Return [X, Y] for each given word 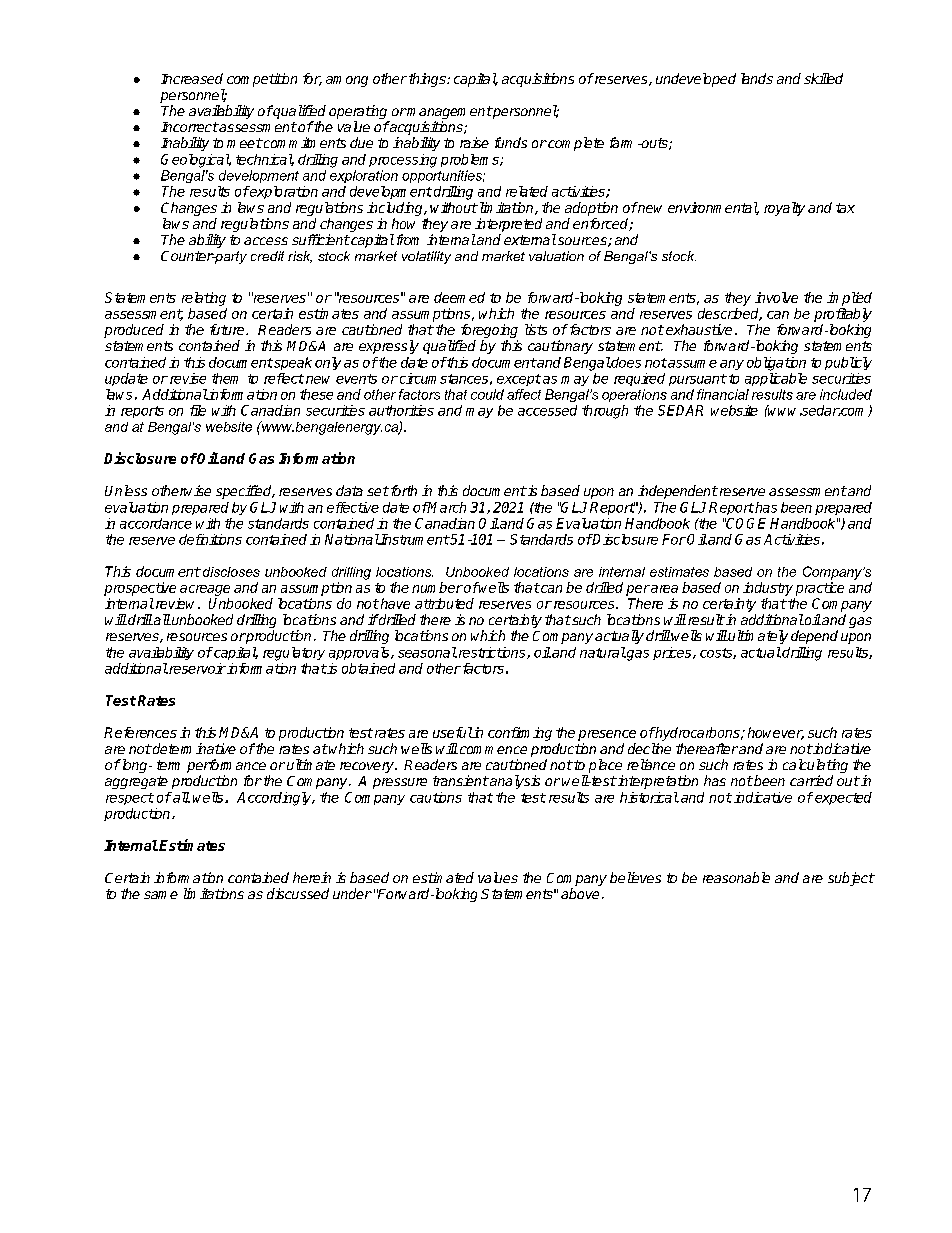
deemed [459, 297]
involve [776, 297]
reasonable [736, 877]
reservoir [196, 668]
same [161, 895]
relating [204, 299]
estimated [443, 877]
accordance [156, 523]
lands [757, 78]
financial [723, 394]
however [776, 733]
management [449, 114]
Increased [192, 78]
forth [402, 490]
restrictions [492, 653]
